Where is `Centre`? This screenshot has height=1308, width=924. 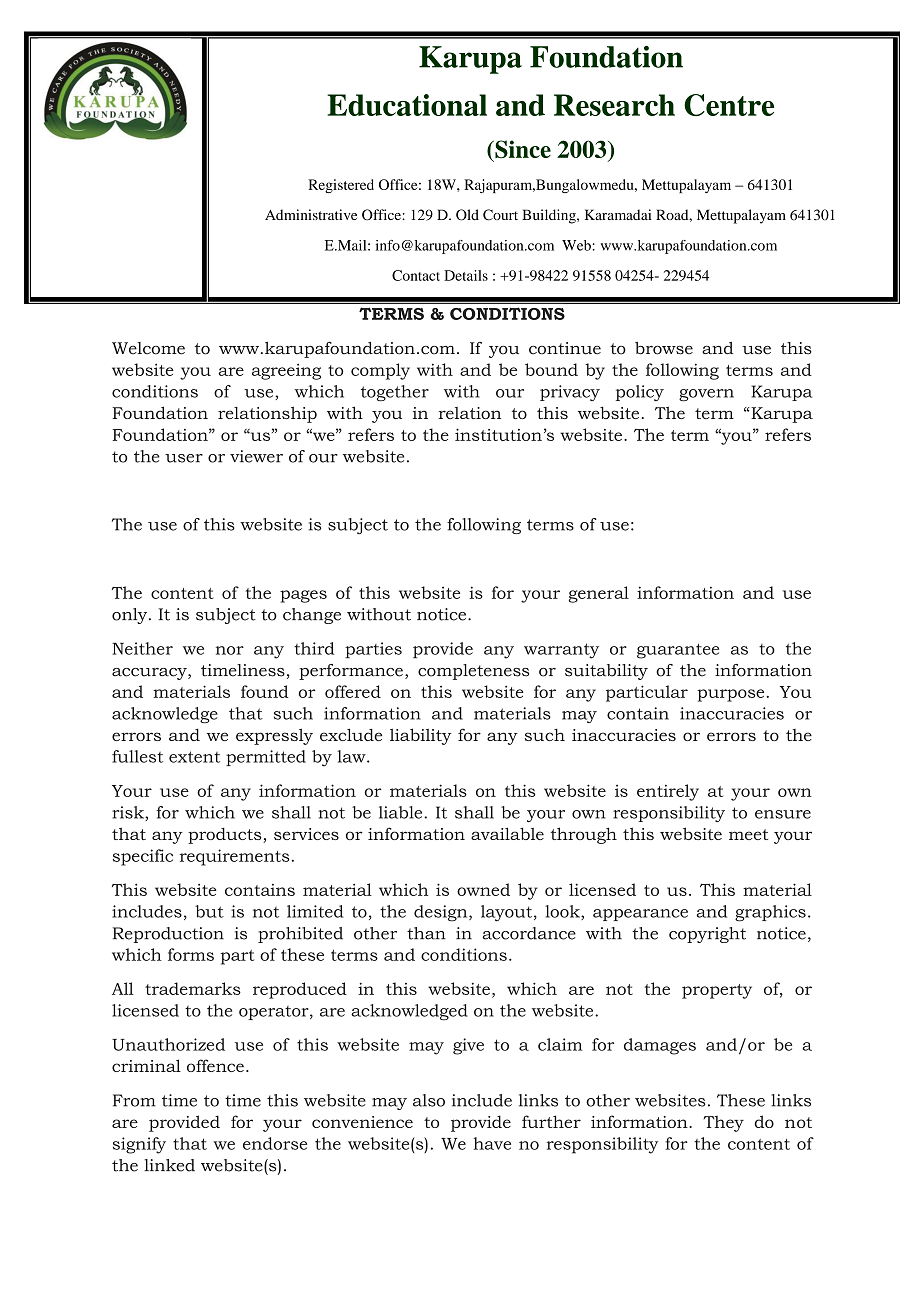
Centre is located at coordinates (729, 105).
